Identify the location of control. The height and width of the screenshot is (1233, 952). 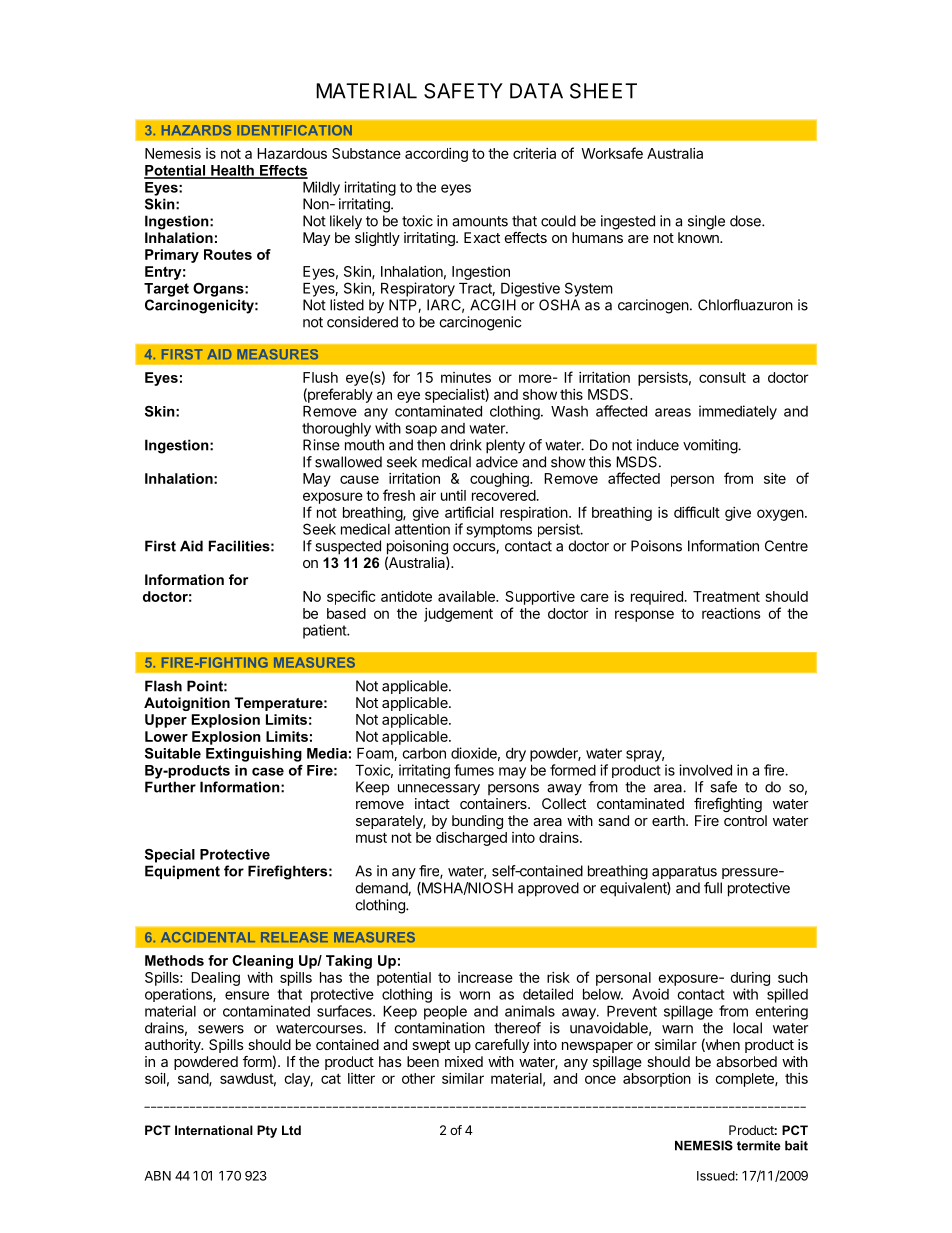
(745, 820).
